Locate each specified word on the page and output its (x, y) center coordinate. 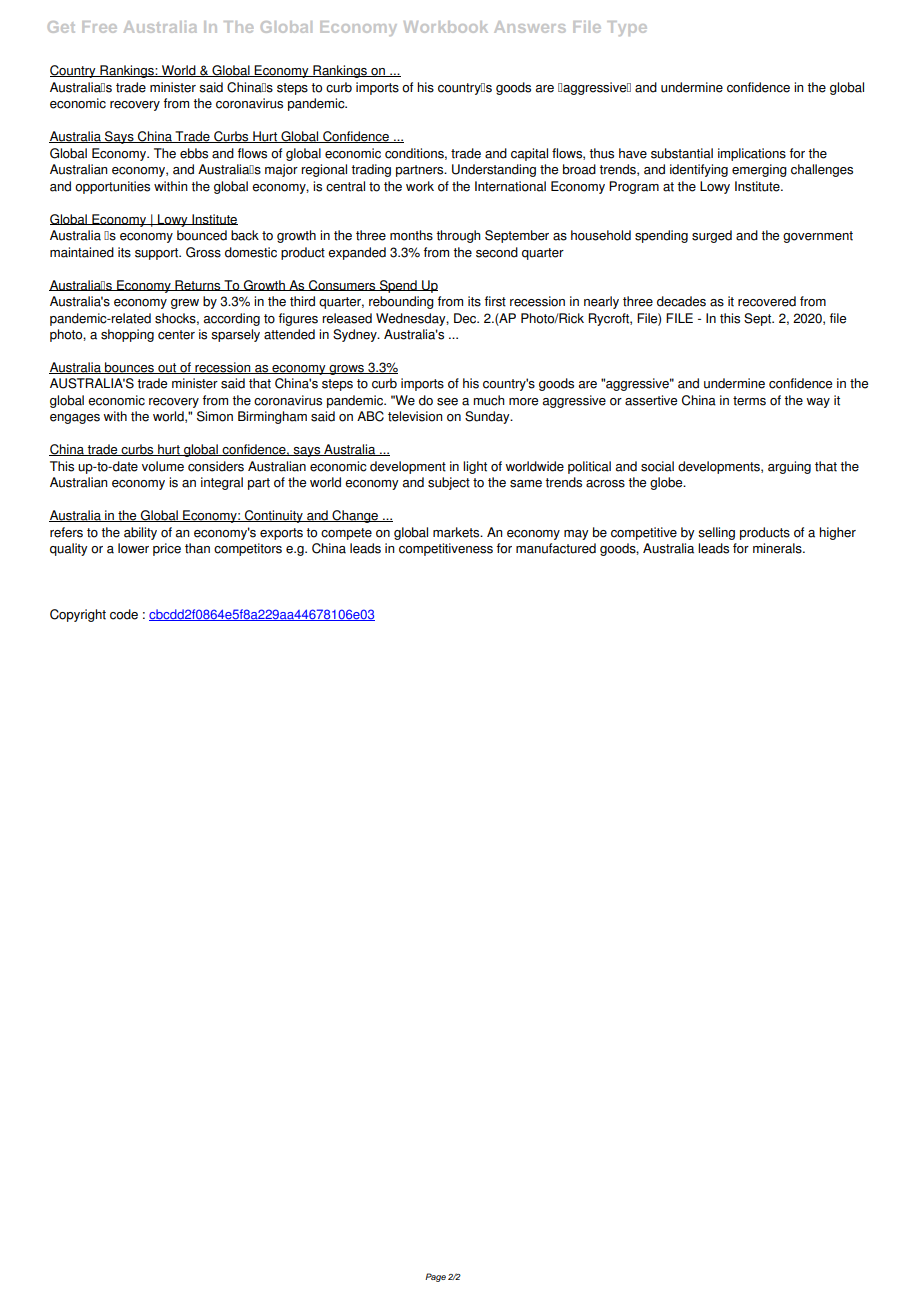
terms (749, 401)
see (447, 402)
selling (716, 533)
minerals (778, 548)
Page (435, 1277)
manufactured (556, 548)
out (167, 368)
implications (752, 154)
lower (133, 548)
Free (99, 27)
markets (457, 532)
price (167, 549)
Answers (530, 27)
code (124, 614)
